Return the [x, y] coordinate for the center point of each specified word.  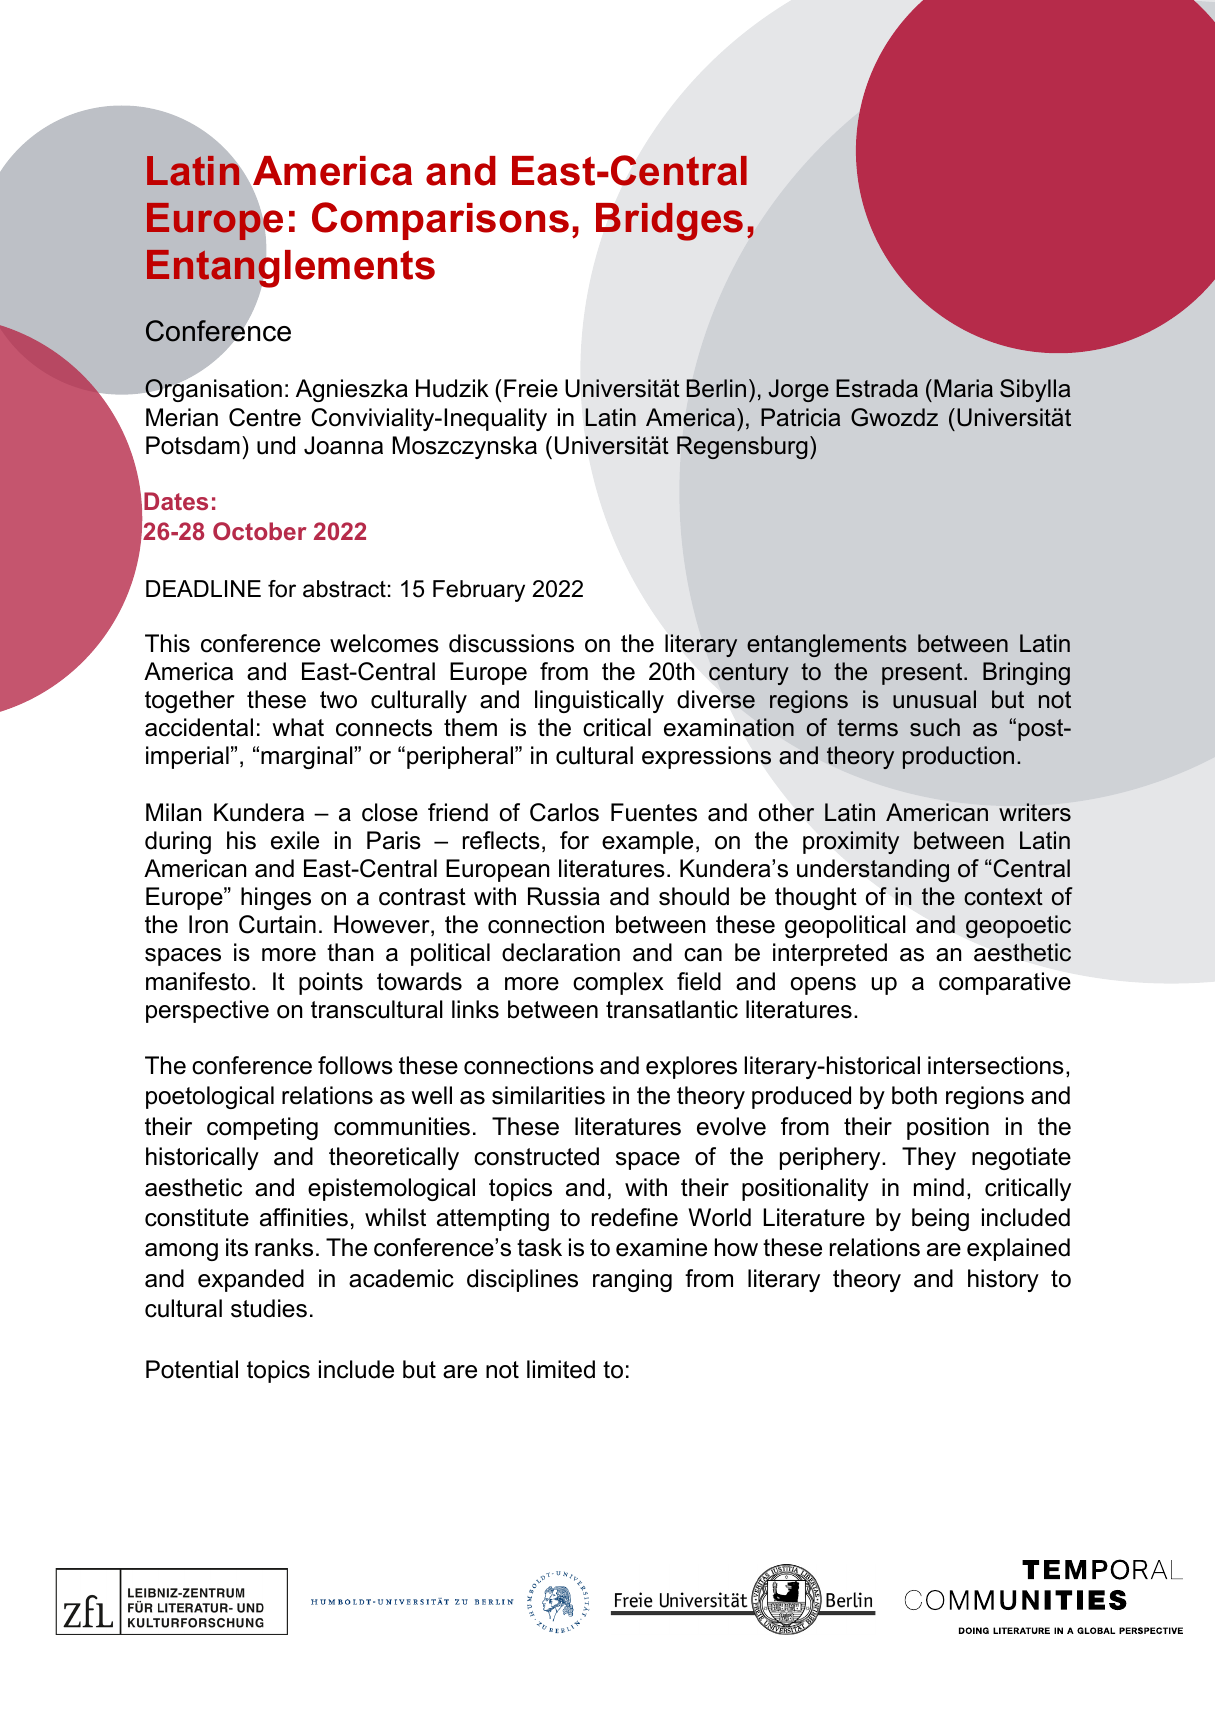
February [479, 591]
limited [561, 1369]
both [914, 1095]
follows [355, 1065]
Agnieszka [352, 390]
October [259, 531]
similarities [548, 1095]
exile [295, 840]
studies [269, 1308]
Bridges [669, 222]
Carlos [564, 812]
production [958, 757]
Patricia [800, 417]
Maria [963, 388]
